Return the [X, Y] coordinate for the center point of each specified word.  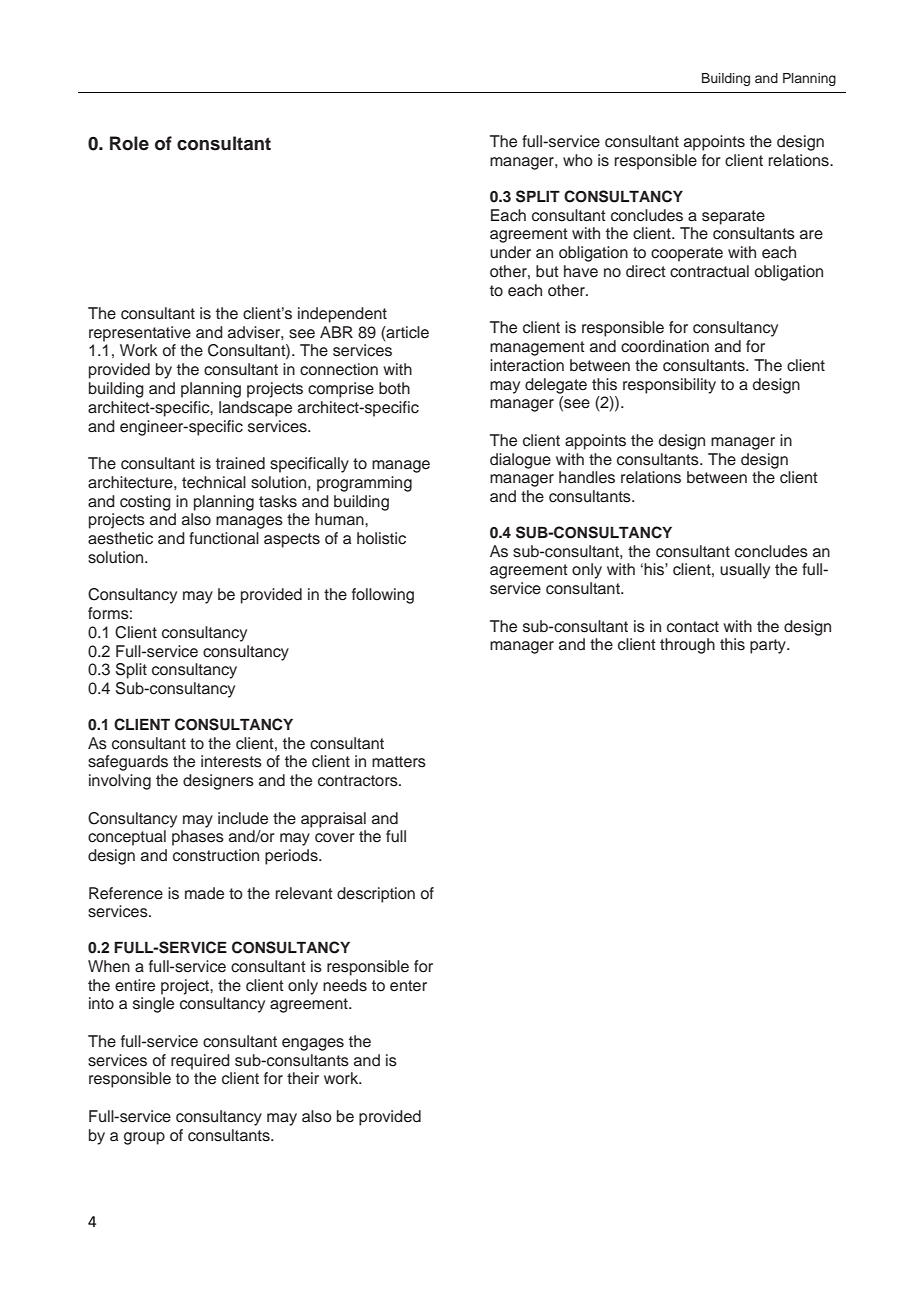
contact [693, 627]
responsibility [669, 386]
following [383, 596]
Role [129, 143]
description [376, 895]
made [204, 893]
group [144, 1138]
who [578, 160]
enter [408, 986]
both [394, 388]
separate [733, 217]
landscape [255, 409]
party [769, 646]
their [303, 1078]
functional [224, 538]
